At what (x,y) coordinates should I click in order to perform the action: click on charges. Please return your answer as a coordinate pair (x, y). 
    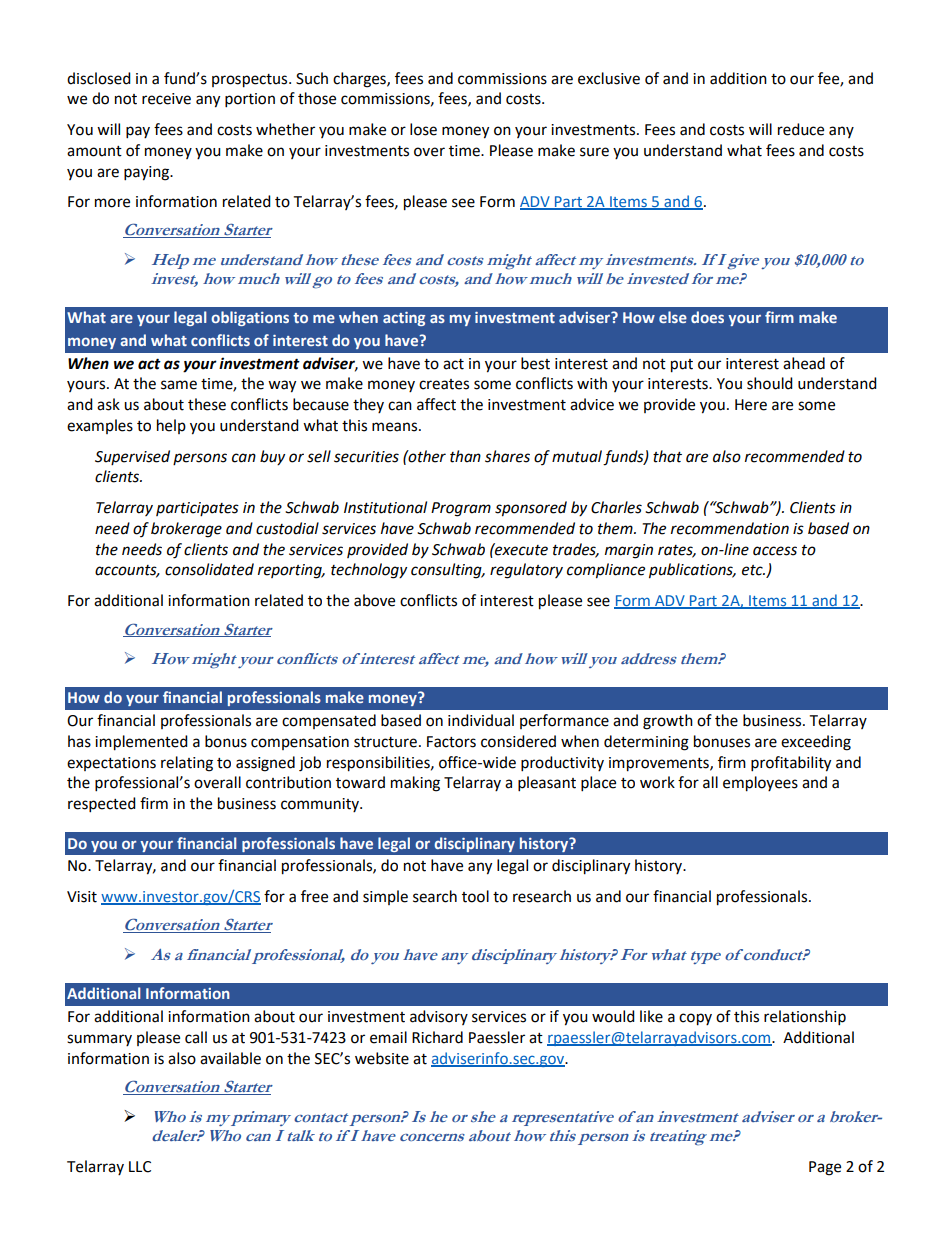
    Looking at the image, I should click on (360, 80).
